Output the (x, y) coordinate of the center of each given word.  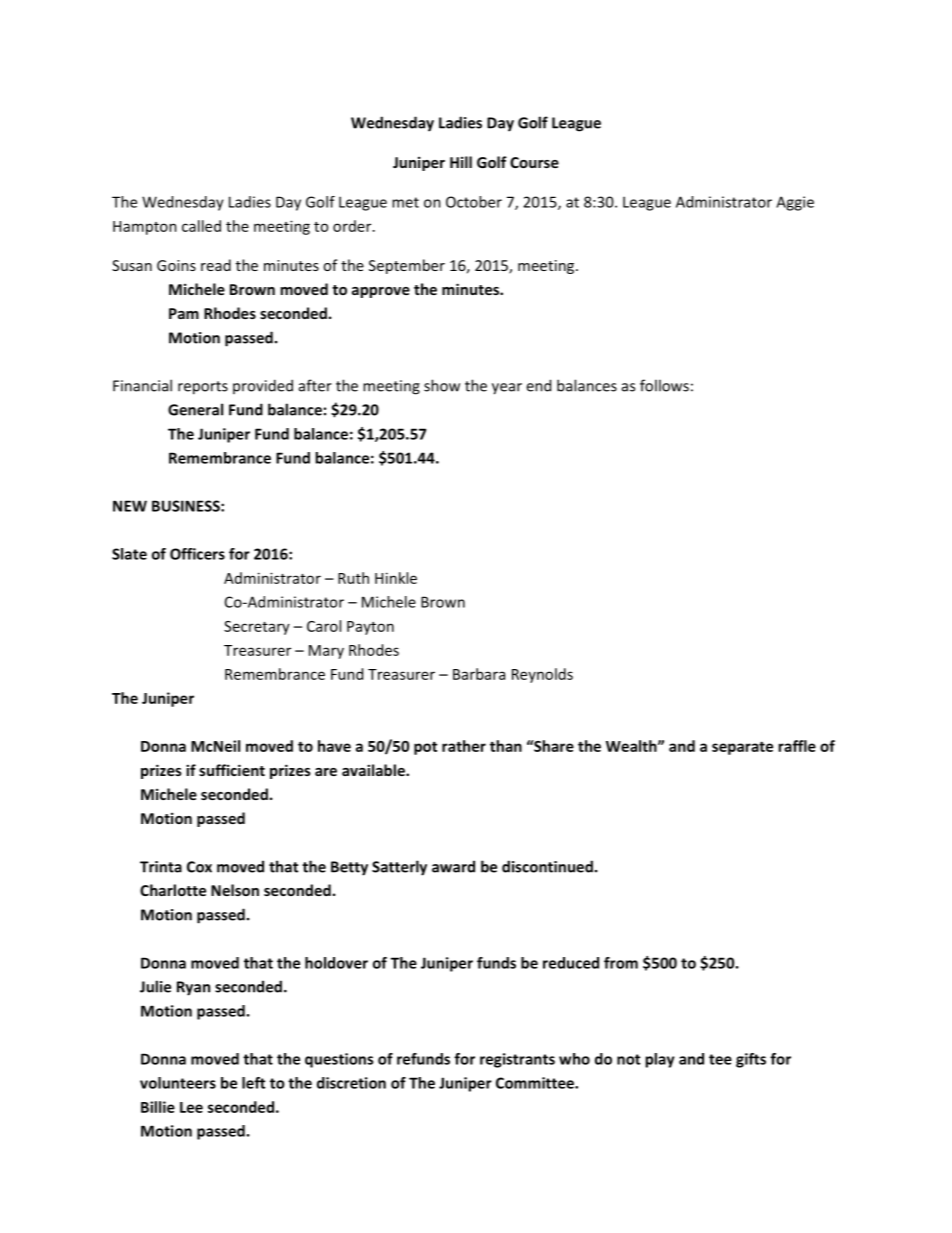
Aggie (795, 203)
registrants (517, 1060)
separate (742, 748)
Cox (199, 867)
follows (664, 385)
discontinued (547, 866)
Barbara (479, 674)
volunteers (178, 1083)
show (442, 385)
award (453, 866)
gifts (751, 1060)
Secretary (257, 628)
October (474, 202)
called (201, 226)
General (195, 409)
